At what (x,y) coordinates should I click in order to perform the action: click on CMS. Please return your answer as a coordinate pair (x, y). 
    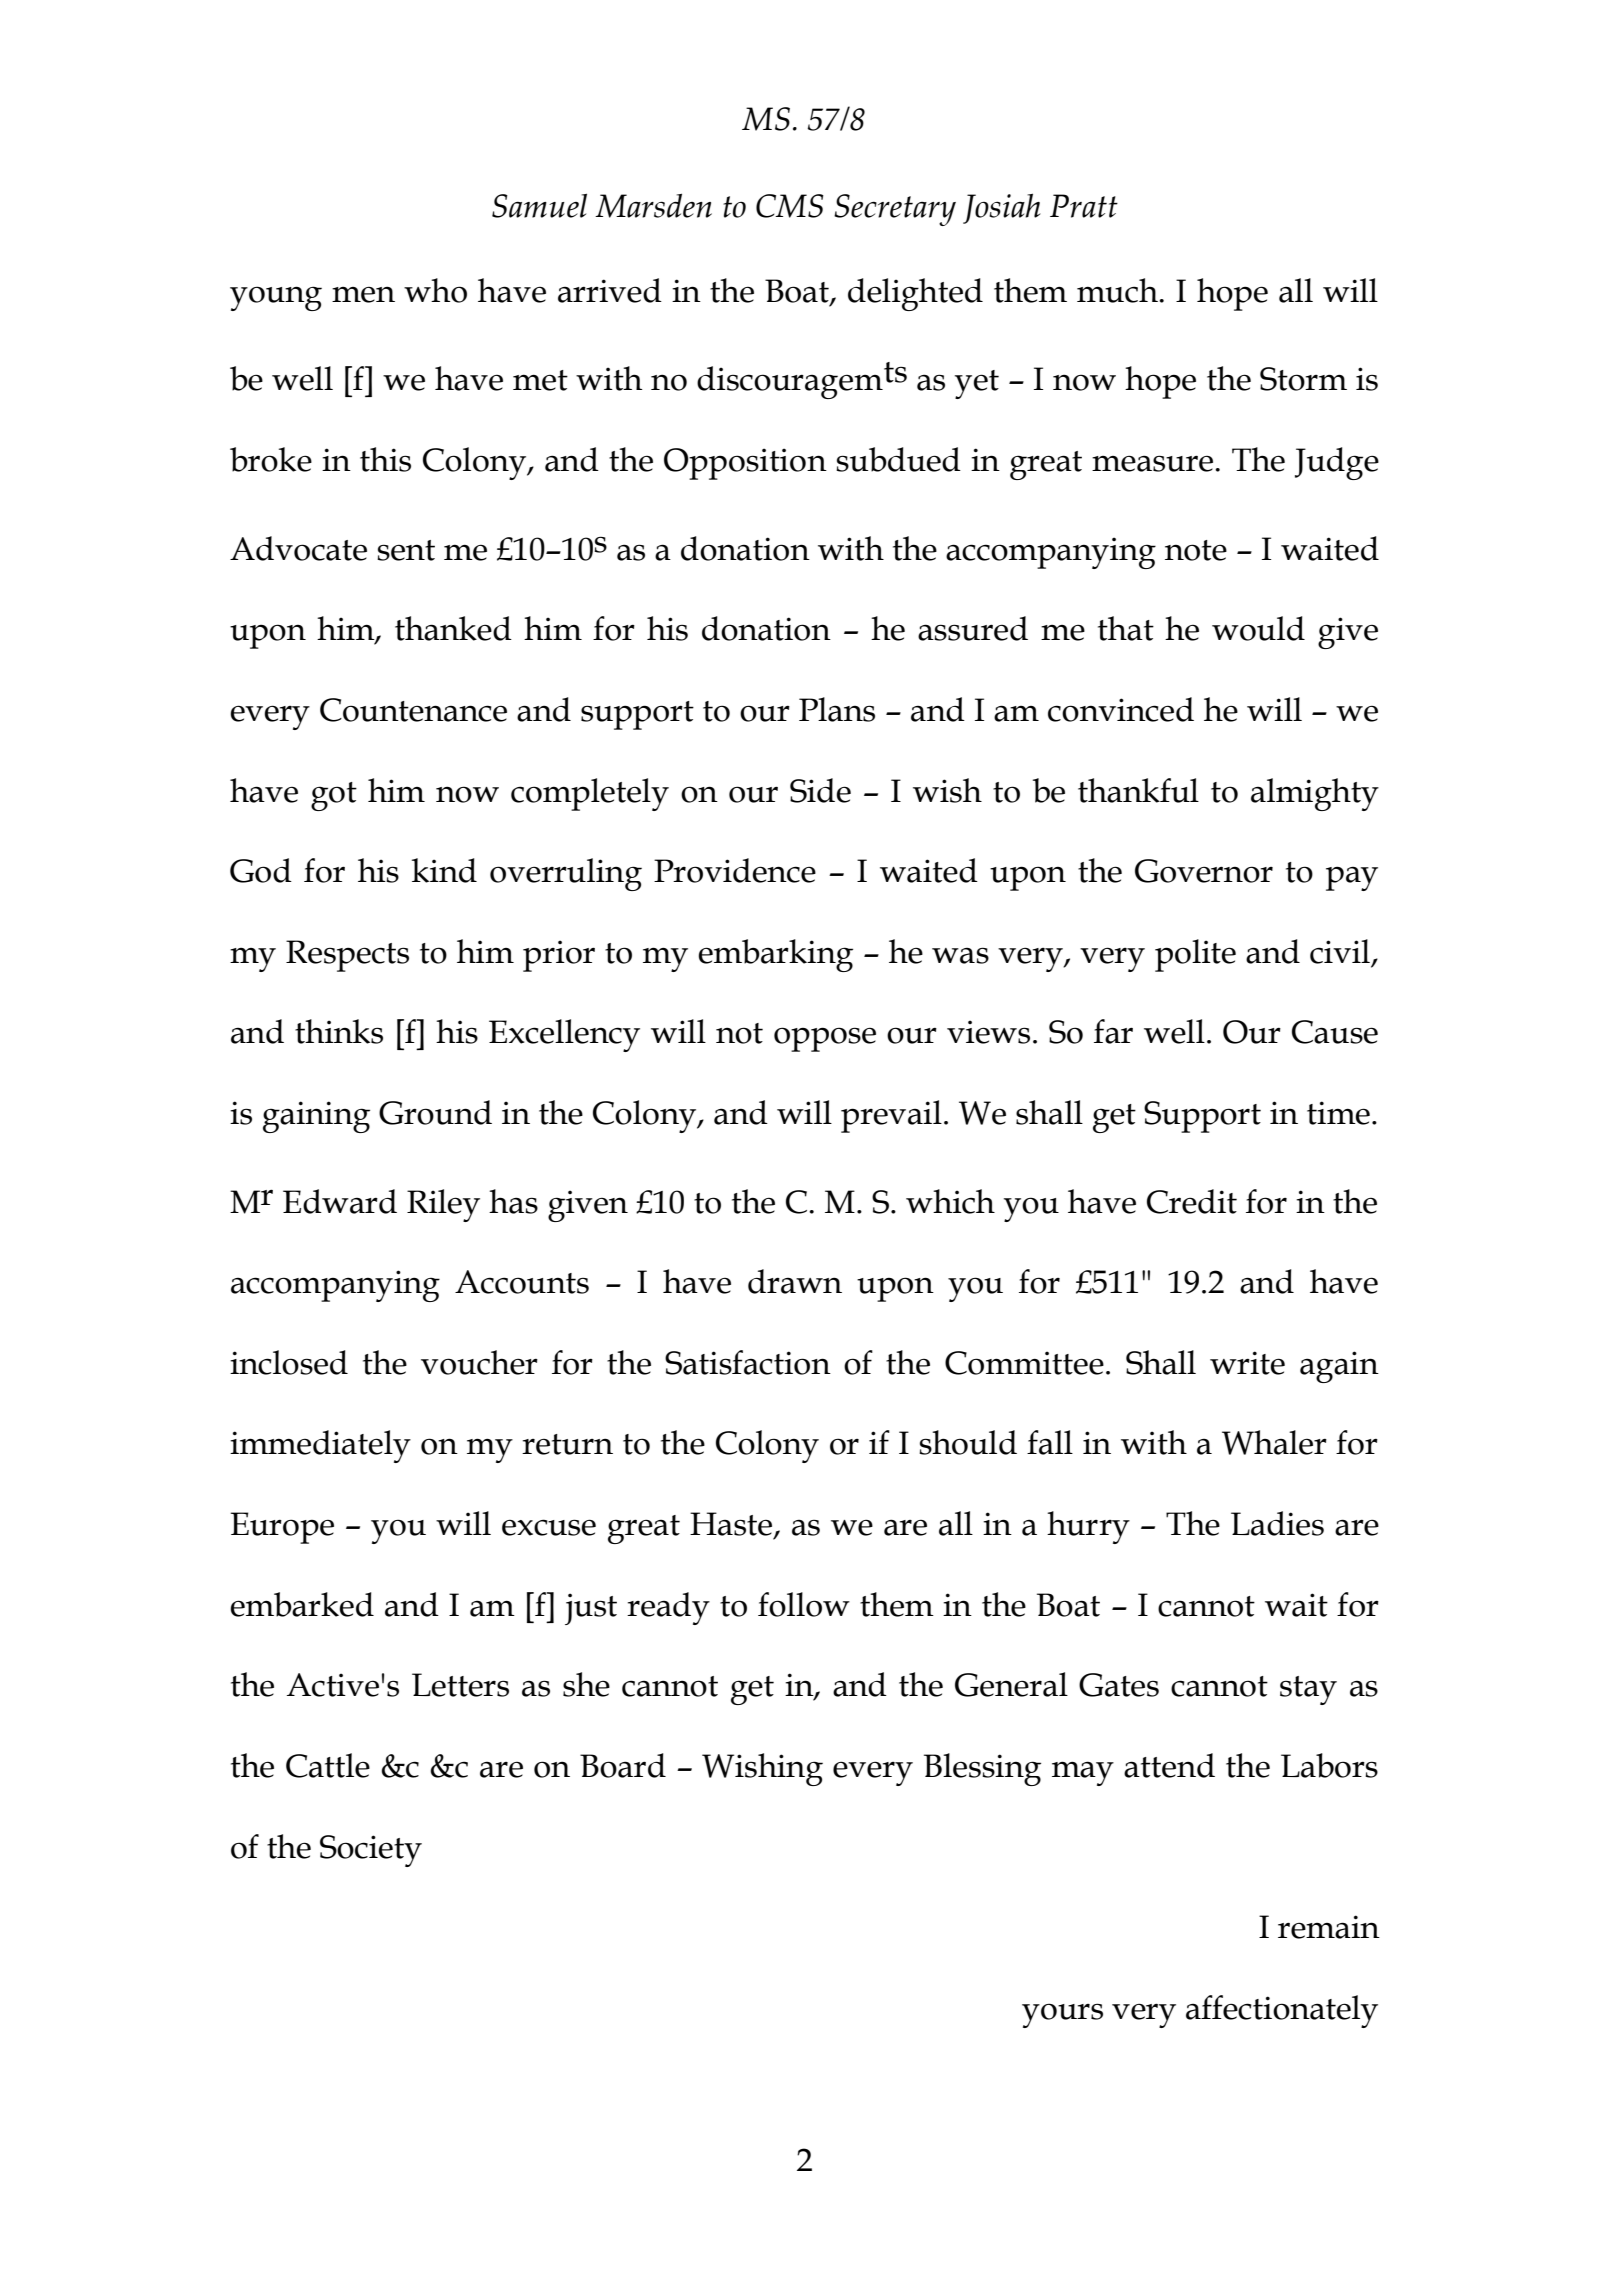
    Looking at the image, I should click on (790, 206).
